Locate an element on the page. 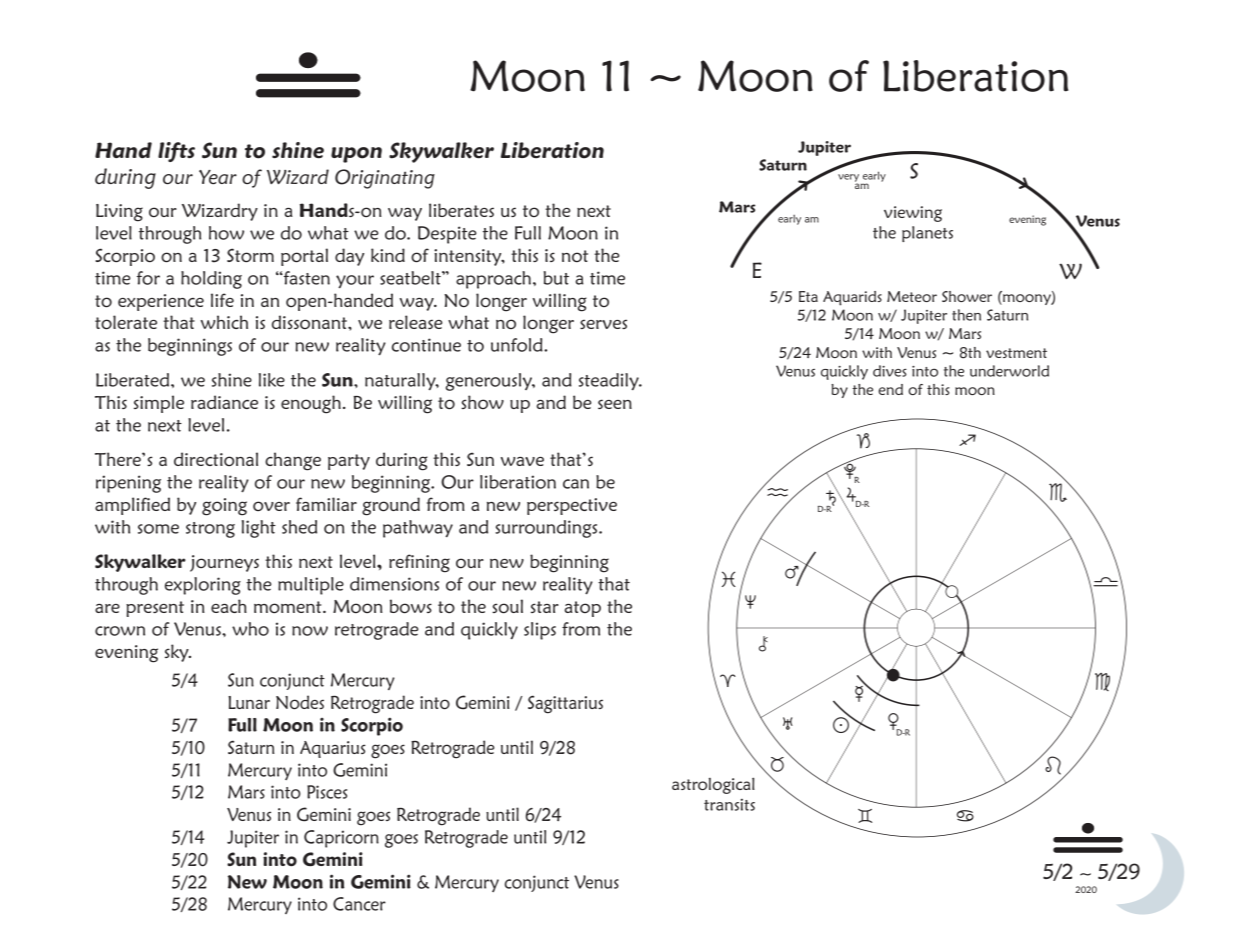 Image resolution: width=1233 pixels, height=952 pixels. who is located at coordinates (250, 629).
